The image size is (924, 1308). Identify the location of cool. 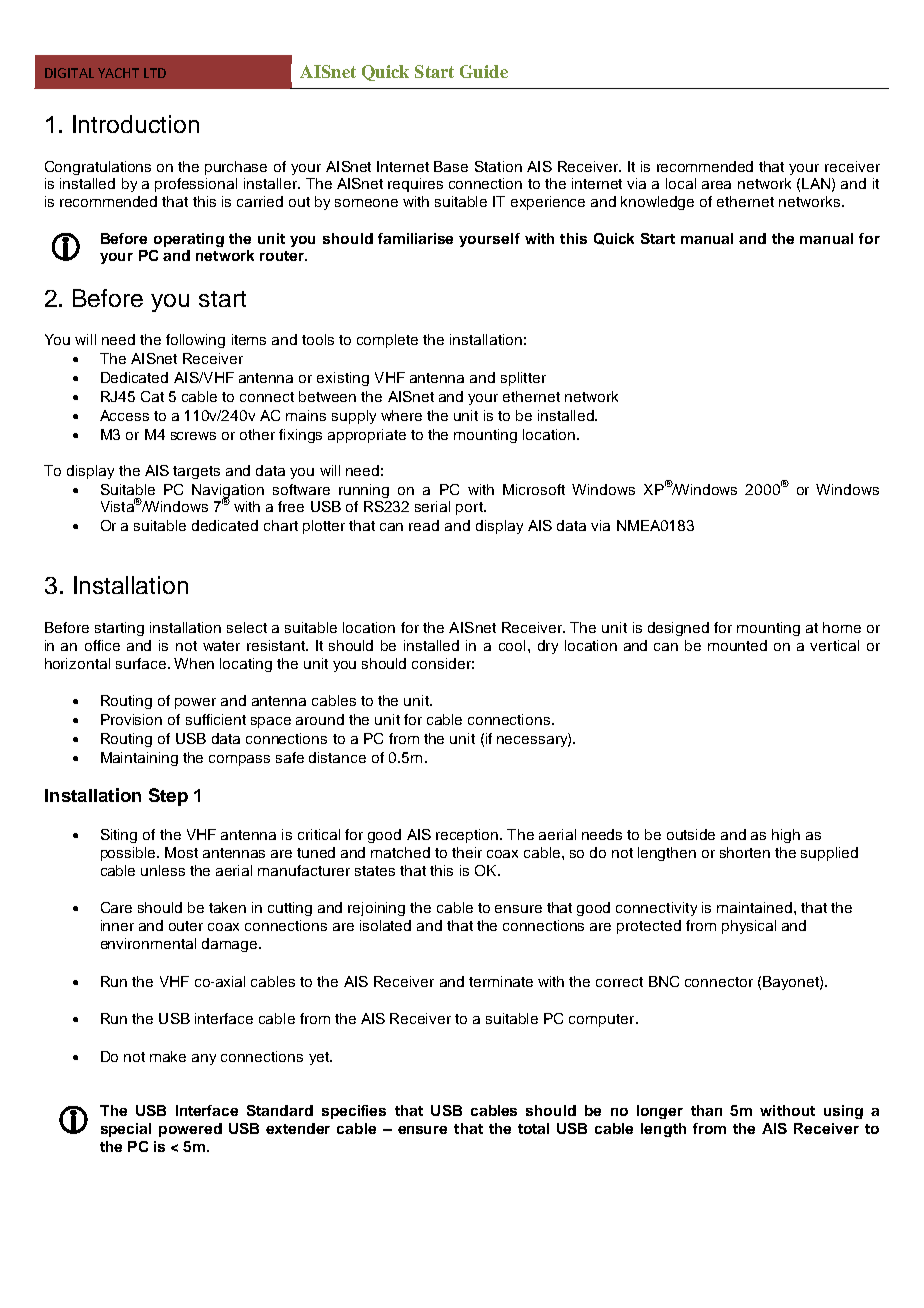
(512, 645).
